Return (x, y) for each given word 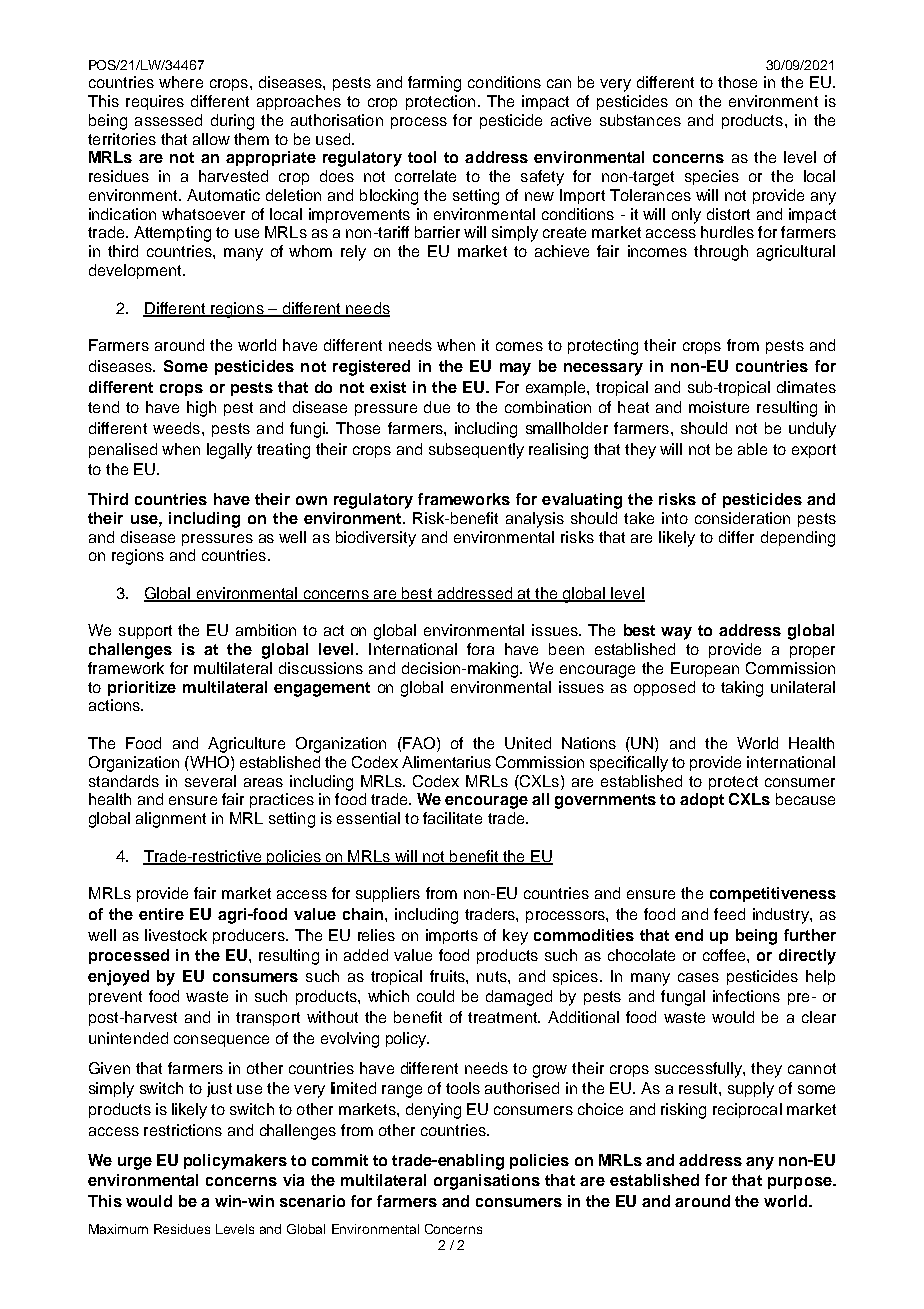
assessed (168, 120)
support (145, 632)
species (712, 177)
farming (434, 84)
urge (135, 1163)
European (705, 669)
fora (480, 649)
